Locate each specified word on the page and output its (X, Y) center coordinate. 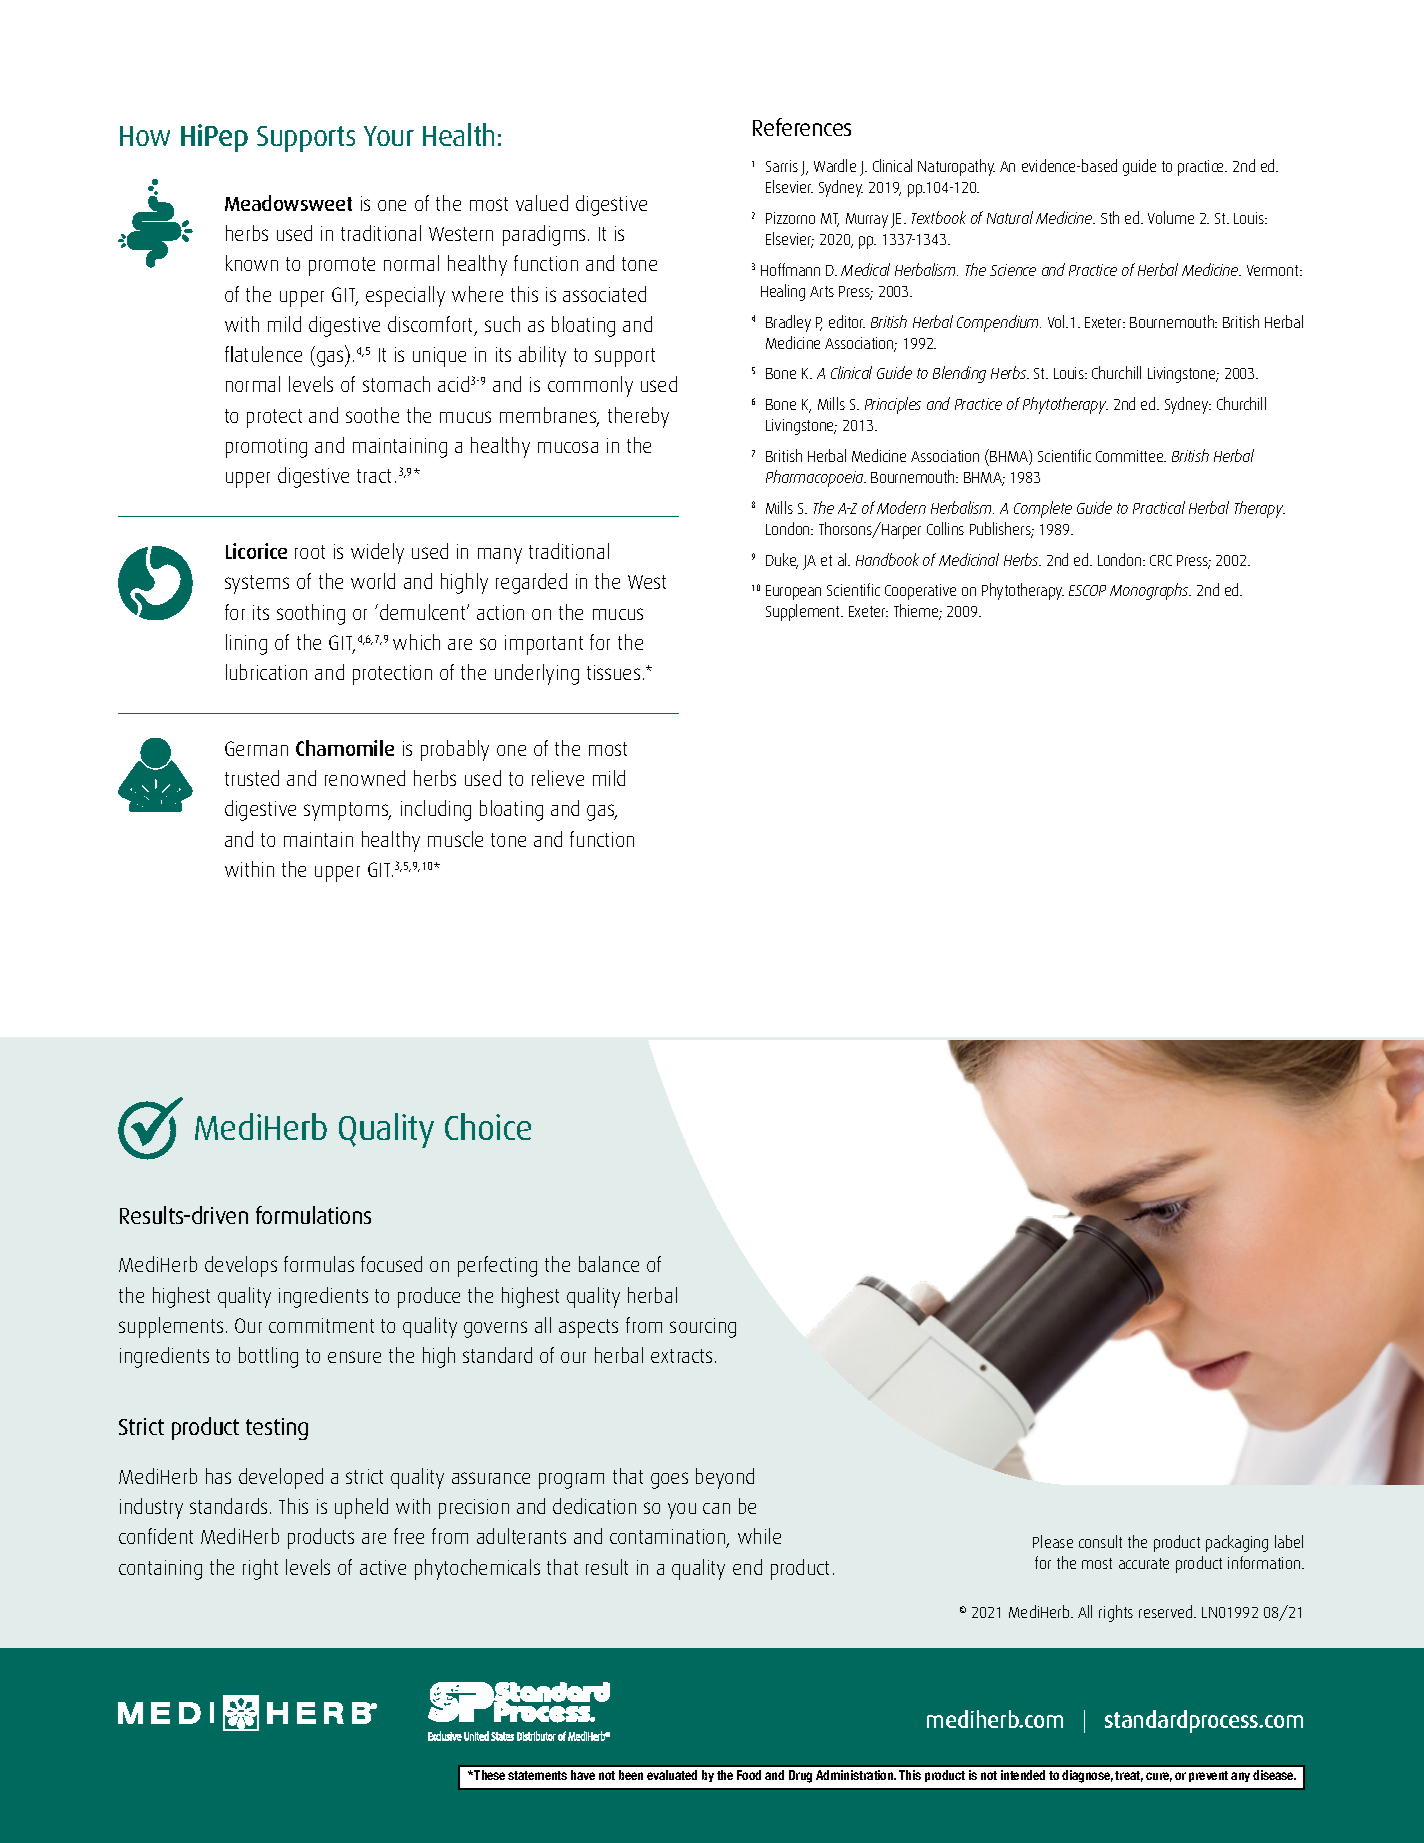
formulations (313, 1215)
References (802, 127)
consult (1100, 1541)
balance (609, 1264)
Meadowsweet (288, 203)
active (383, 1567)
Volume (1171, 217)
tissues (613, 672)
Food (749, 1775)
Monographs (1150, 591)
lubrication (266, 672)
